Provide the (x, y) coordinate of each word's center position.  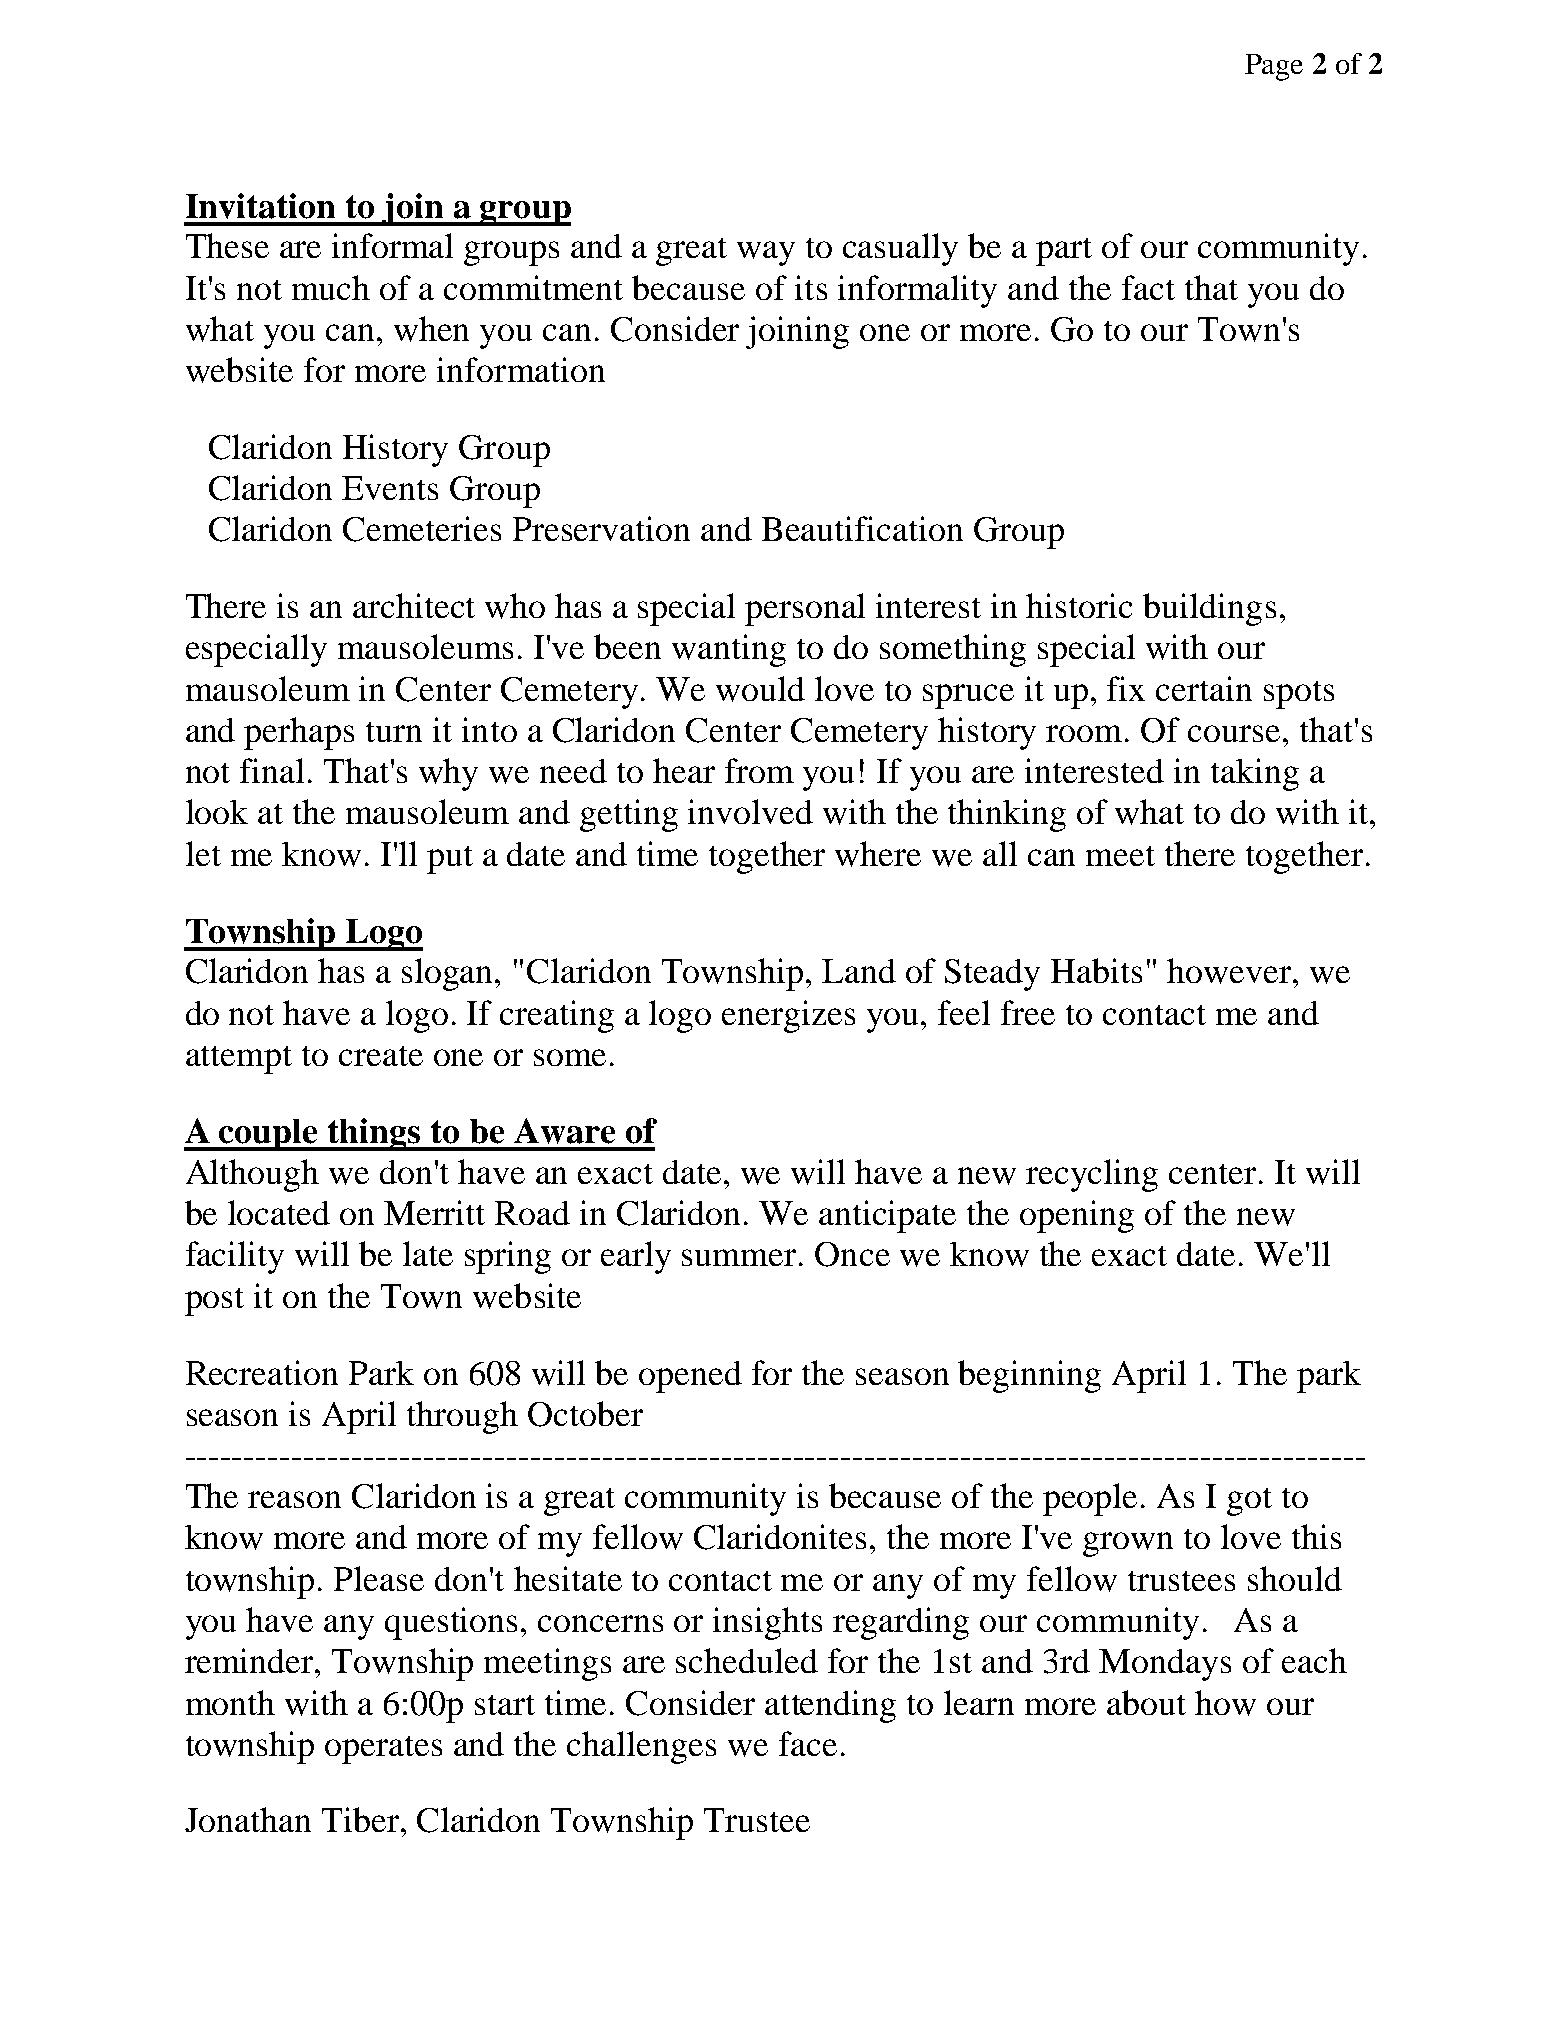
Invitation (260, 206)
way (766, 253)
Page (1274, 67)
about (1146, 1702)
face (808, 1743)
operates (383, 1750)
